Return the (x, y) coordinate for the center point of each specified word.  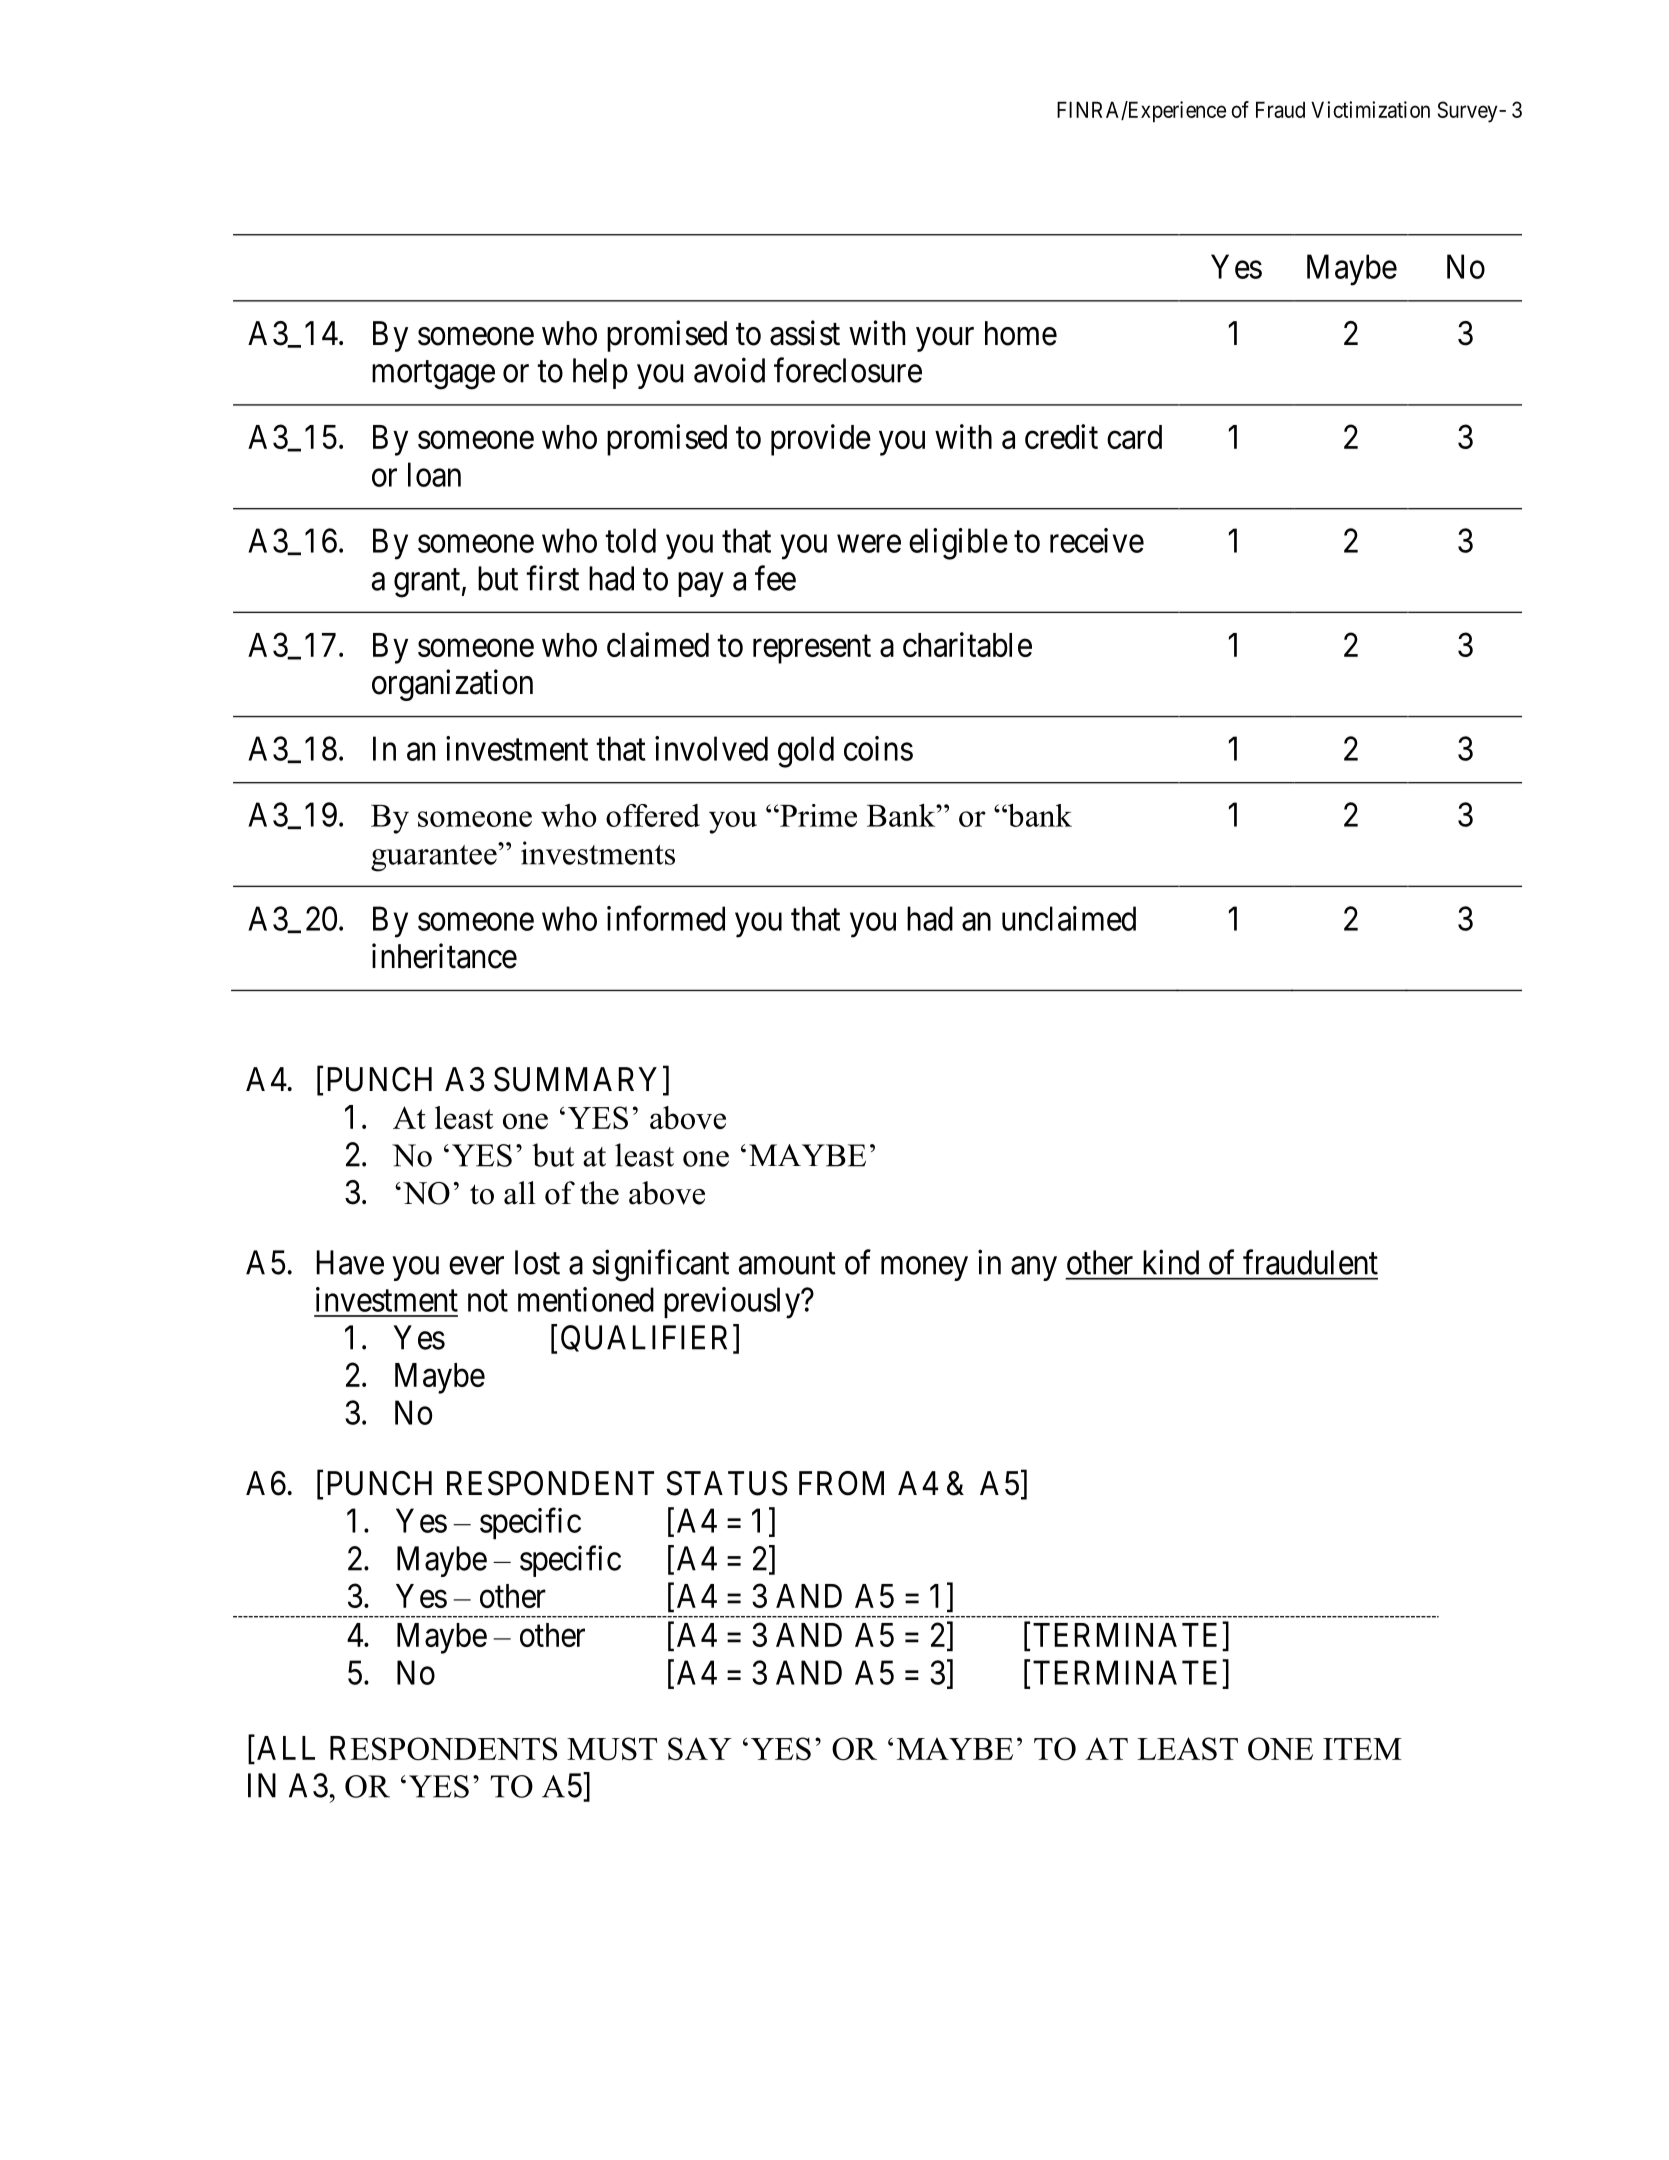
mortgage (433, 375)
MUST (612, 1749)
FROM (841, 1483)
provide (821, 440)
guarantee (435, 857)
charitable (967, 644)
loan (434, 474)
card (1134, 437)
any (1034, 1269)
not (488, 1301)
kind (1171, 1262)
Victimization (1370, 109)
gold (806, 752)
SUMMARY (575, 1079)
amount (787, 1264)
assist (805, 333)
